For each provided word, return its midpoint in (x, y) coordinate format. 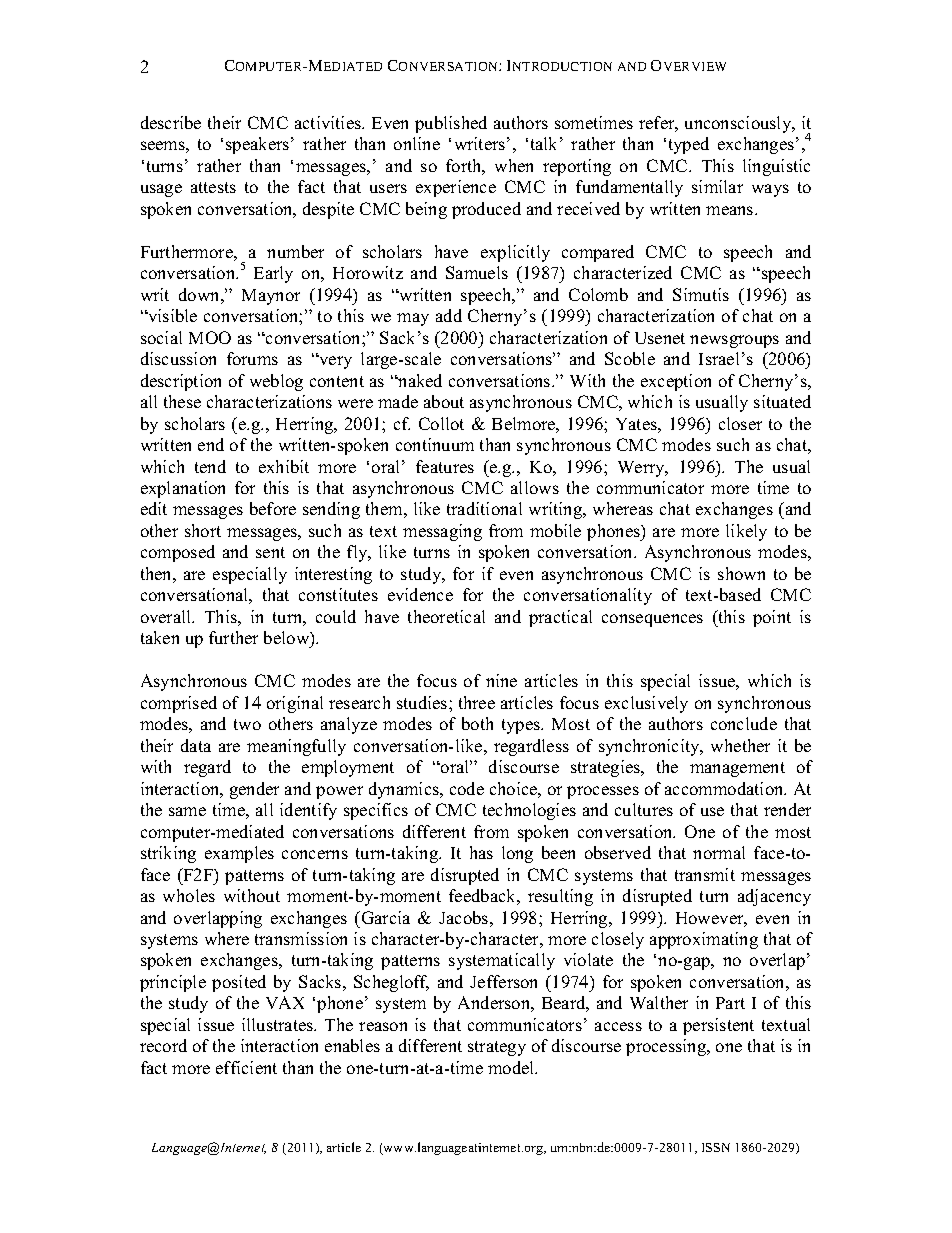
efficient (246, 1067)
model (512, 1067)
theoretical (446, 616)
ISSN (716, 1147)
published (451, 124)
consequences (652, 620)
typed (689, 145)
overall (167, 616)
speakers (259, 145)
